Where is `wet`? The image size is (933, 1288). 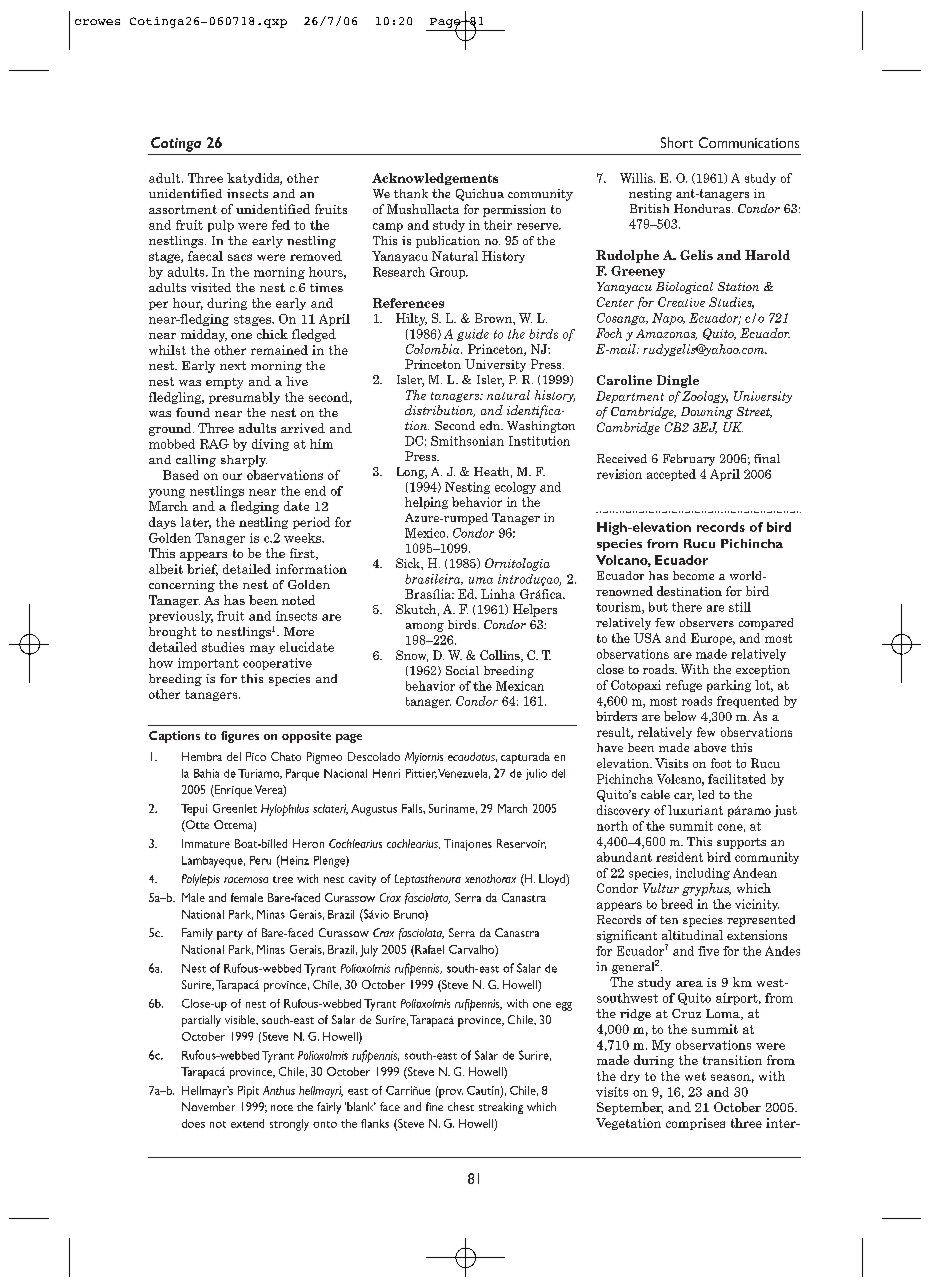
wet is located at coordinates (695, 1076).
